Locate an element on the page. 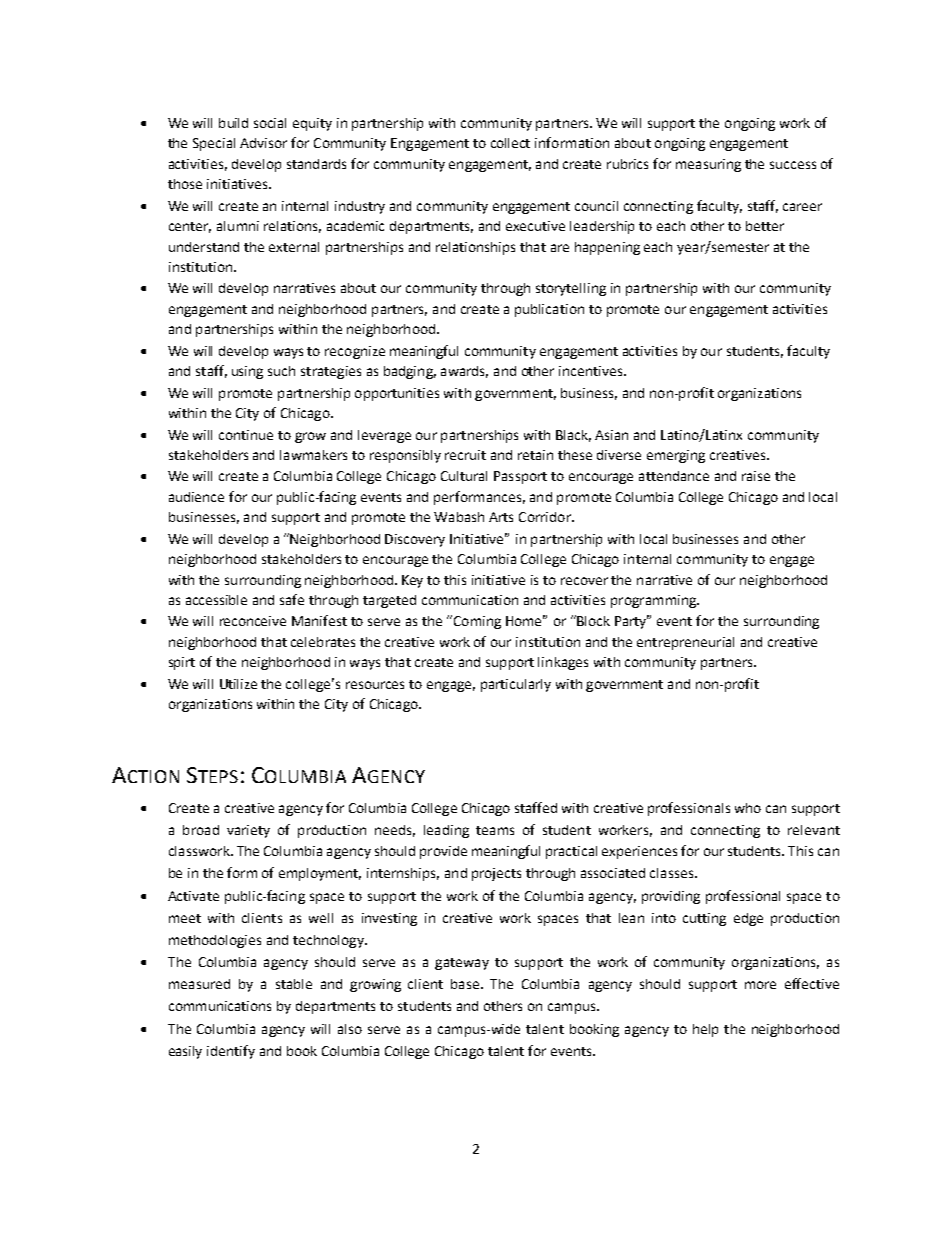  Coming is located at coordinates (476, 622).
